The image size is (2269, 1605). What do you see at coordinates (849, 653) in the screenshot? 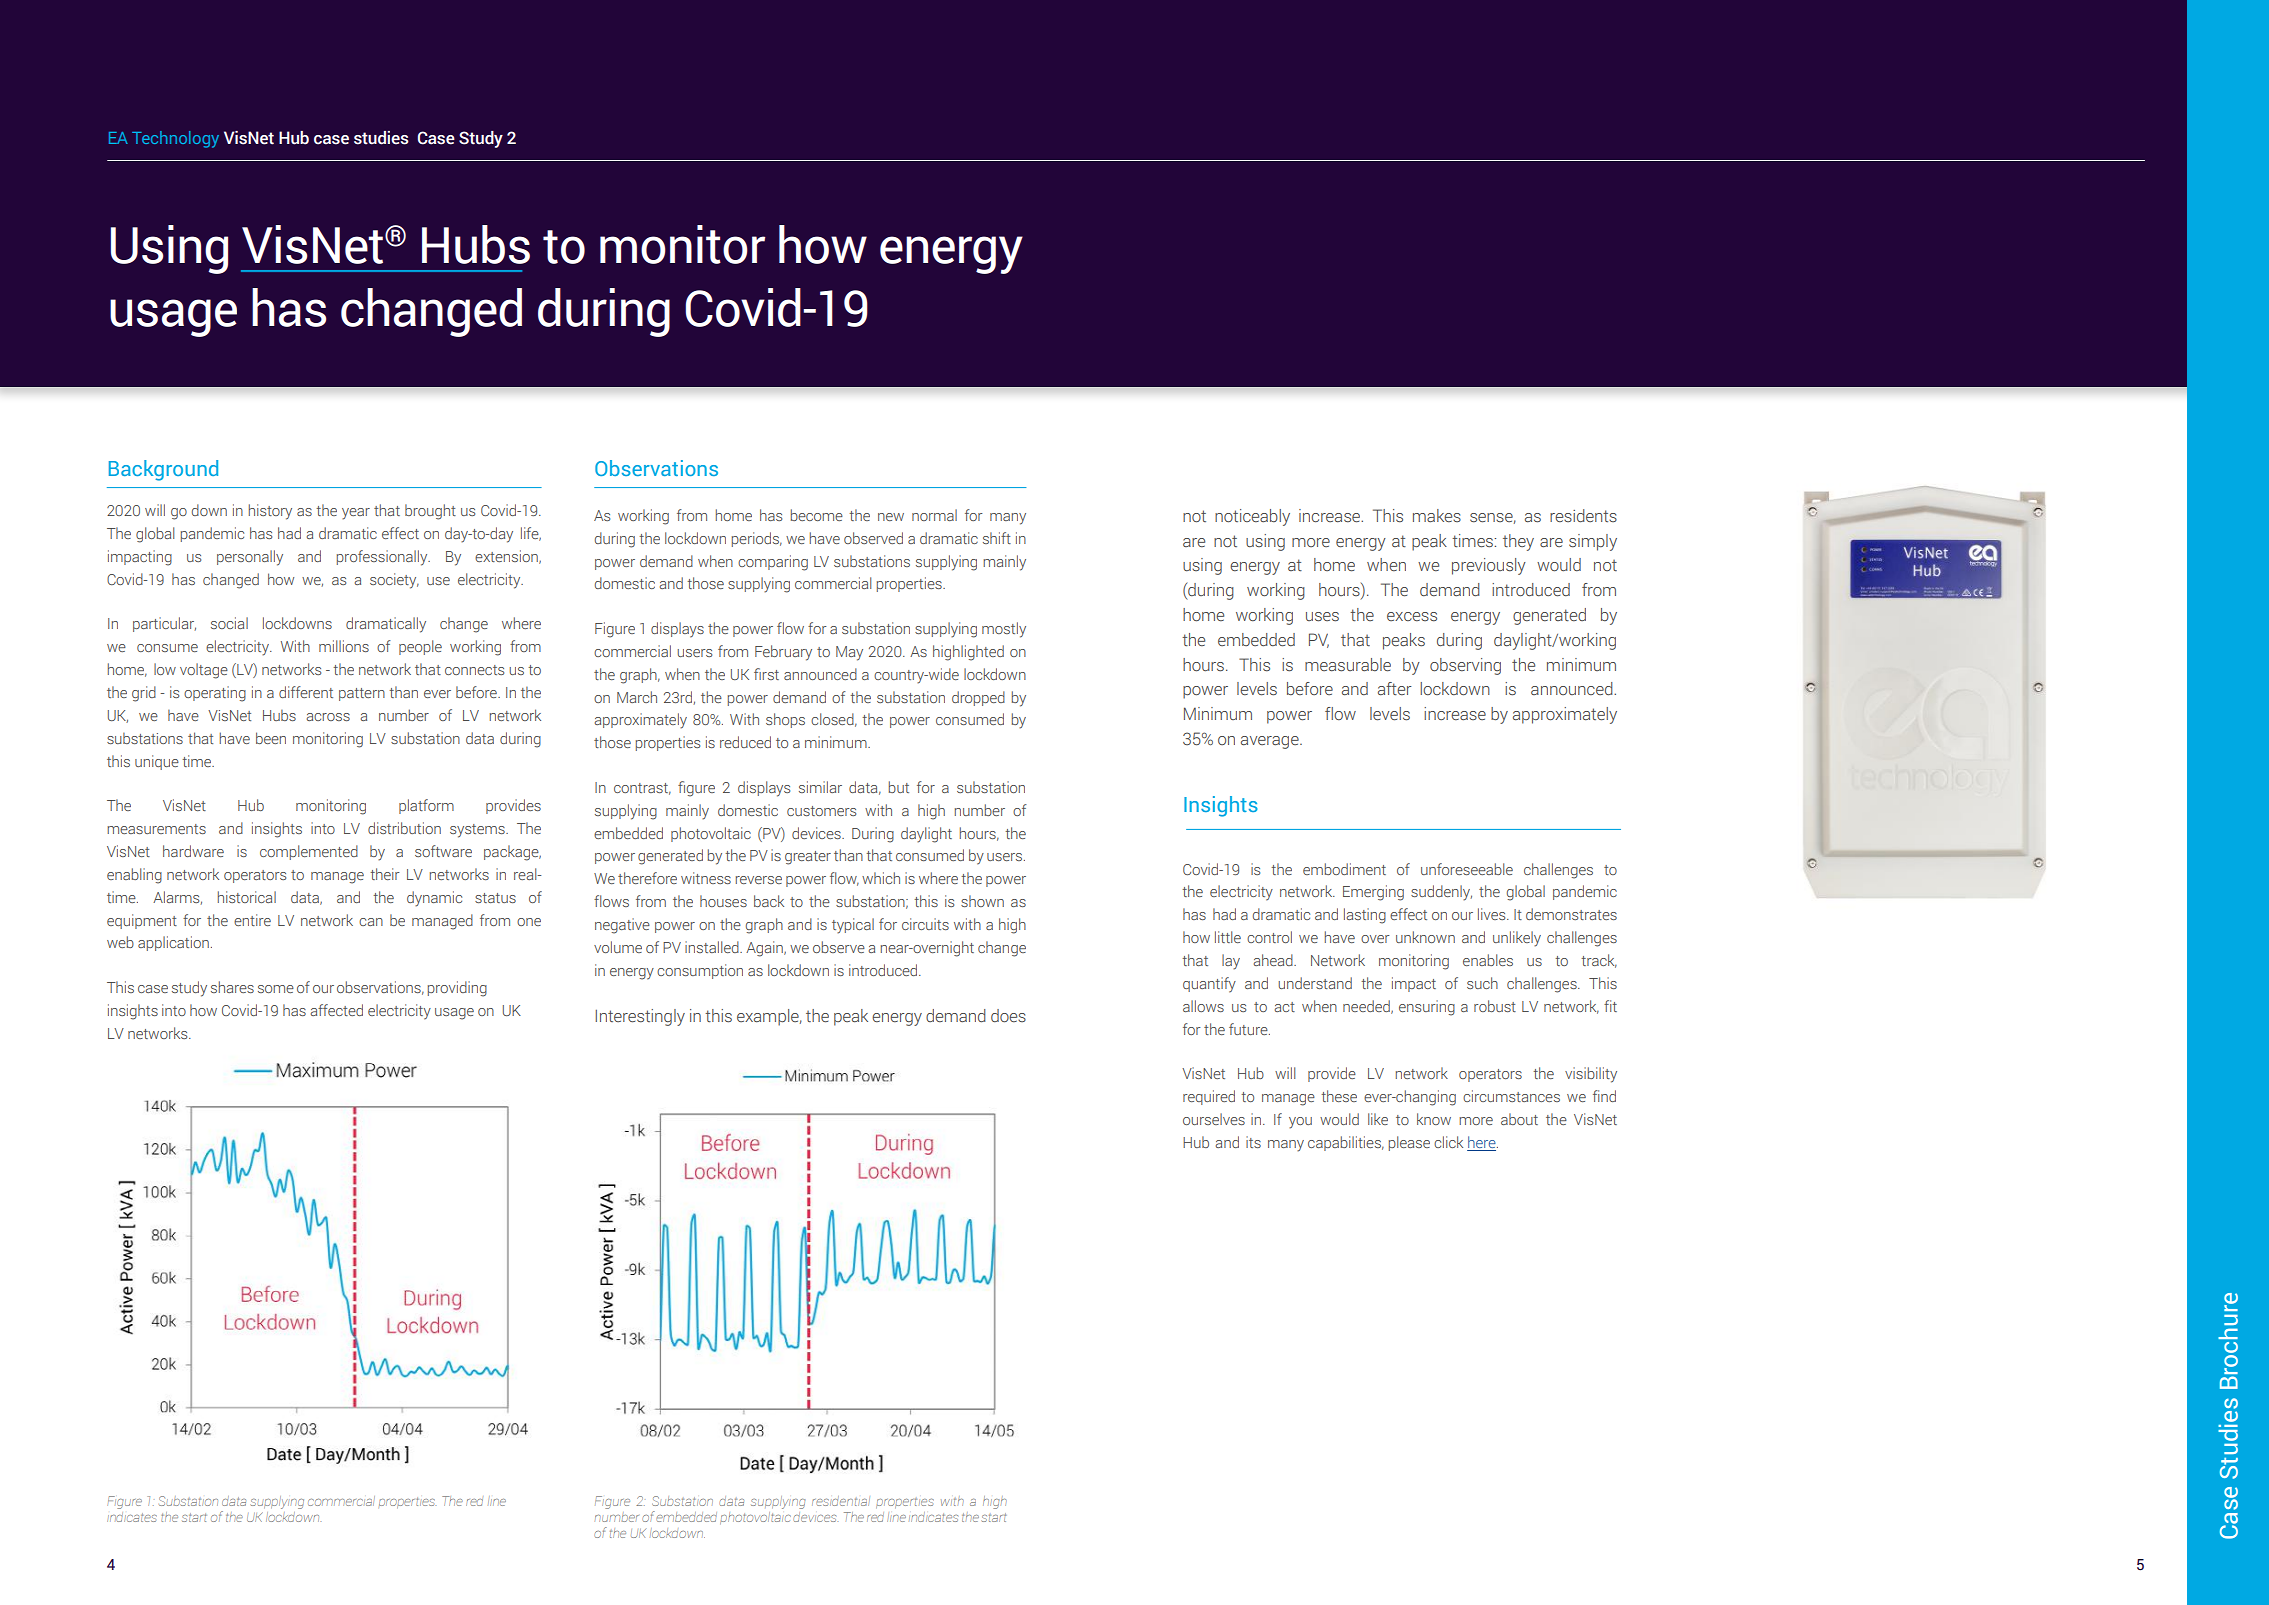
I see `May` at bounding box center [849, 653].
